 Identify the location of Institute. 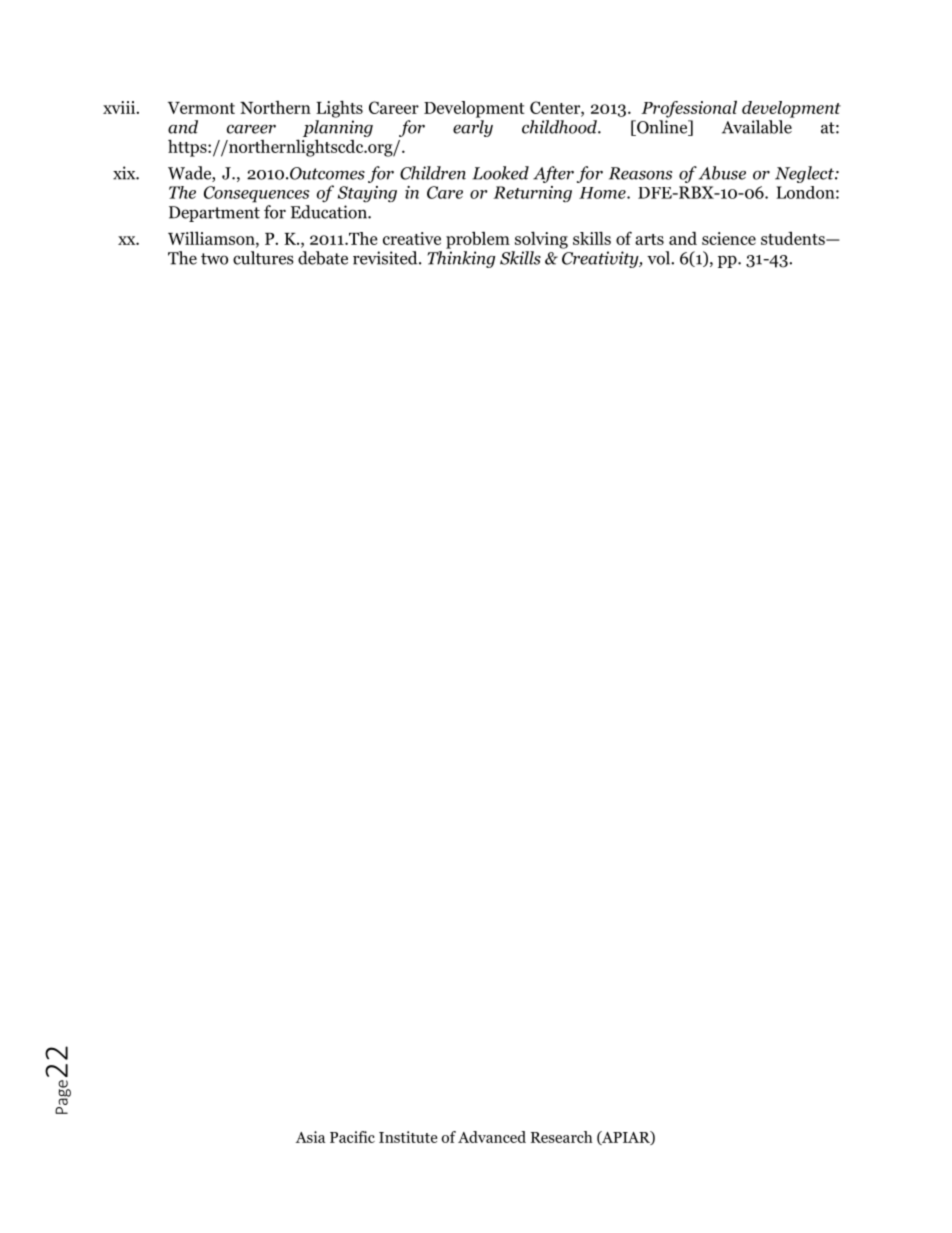
(408, 1137).
